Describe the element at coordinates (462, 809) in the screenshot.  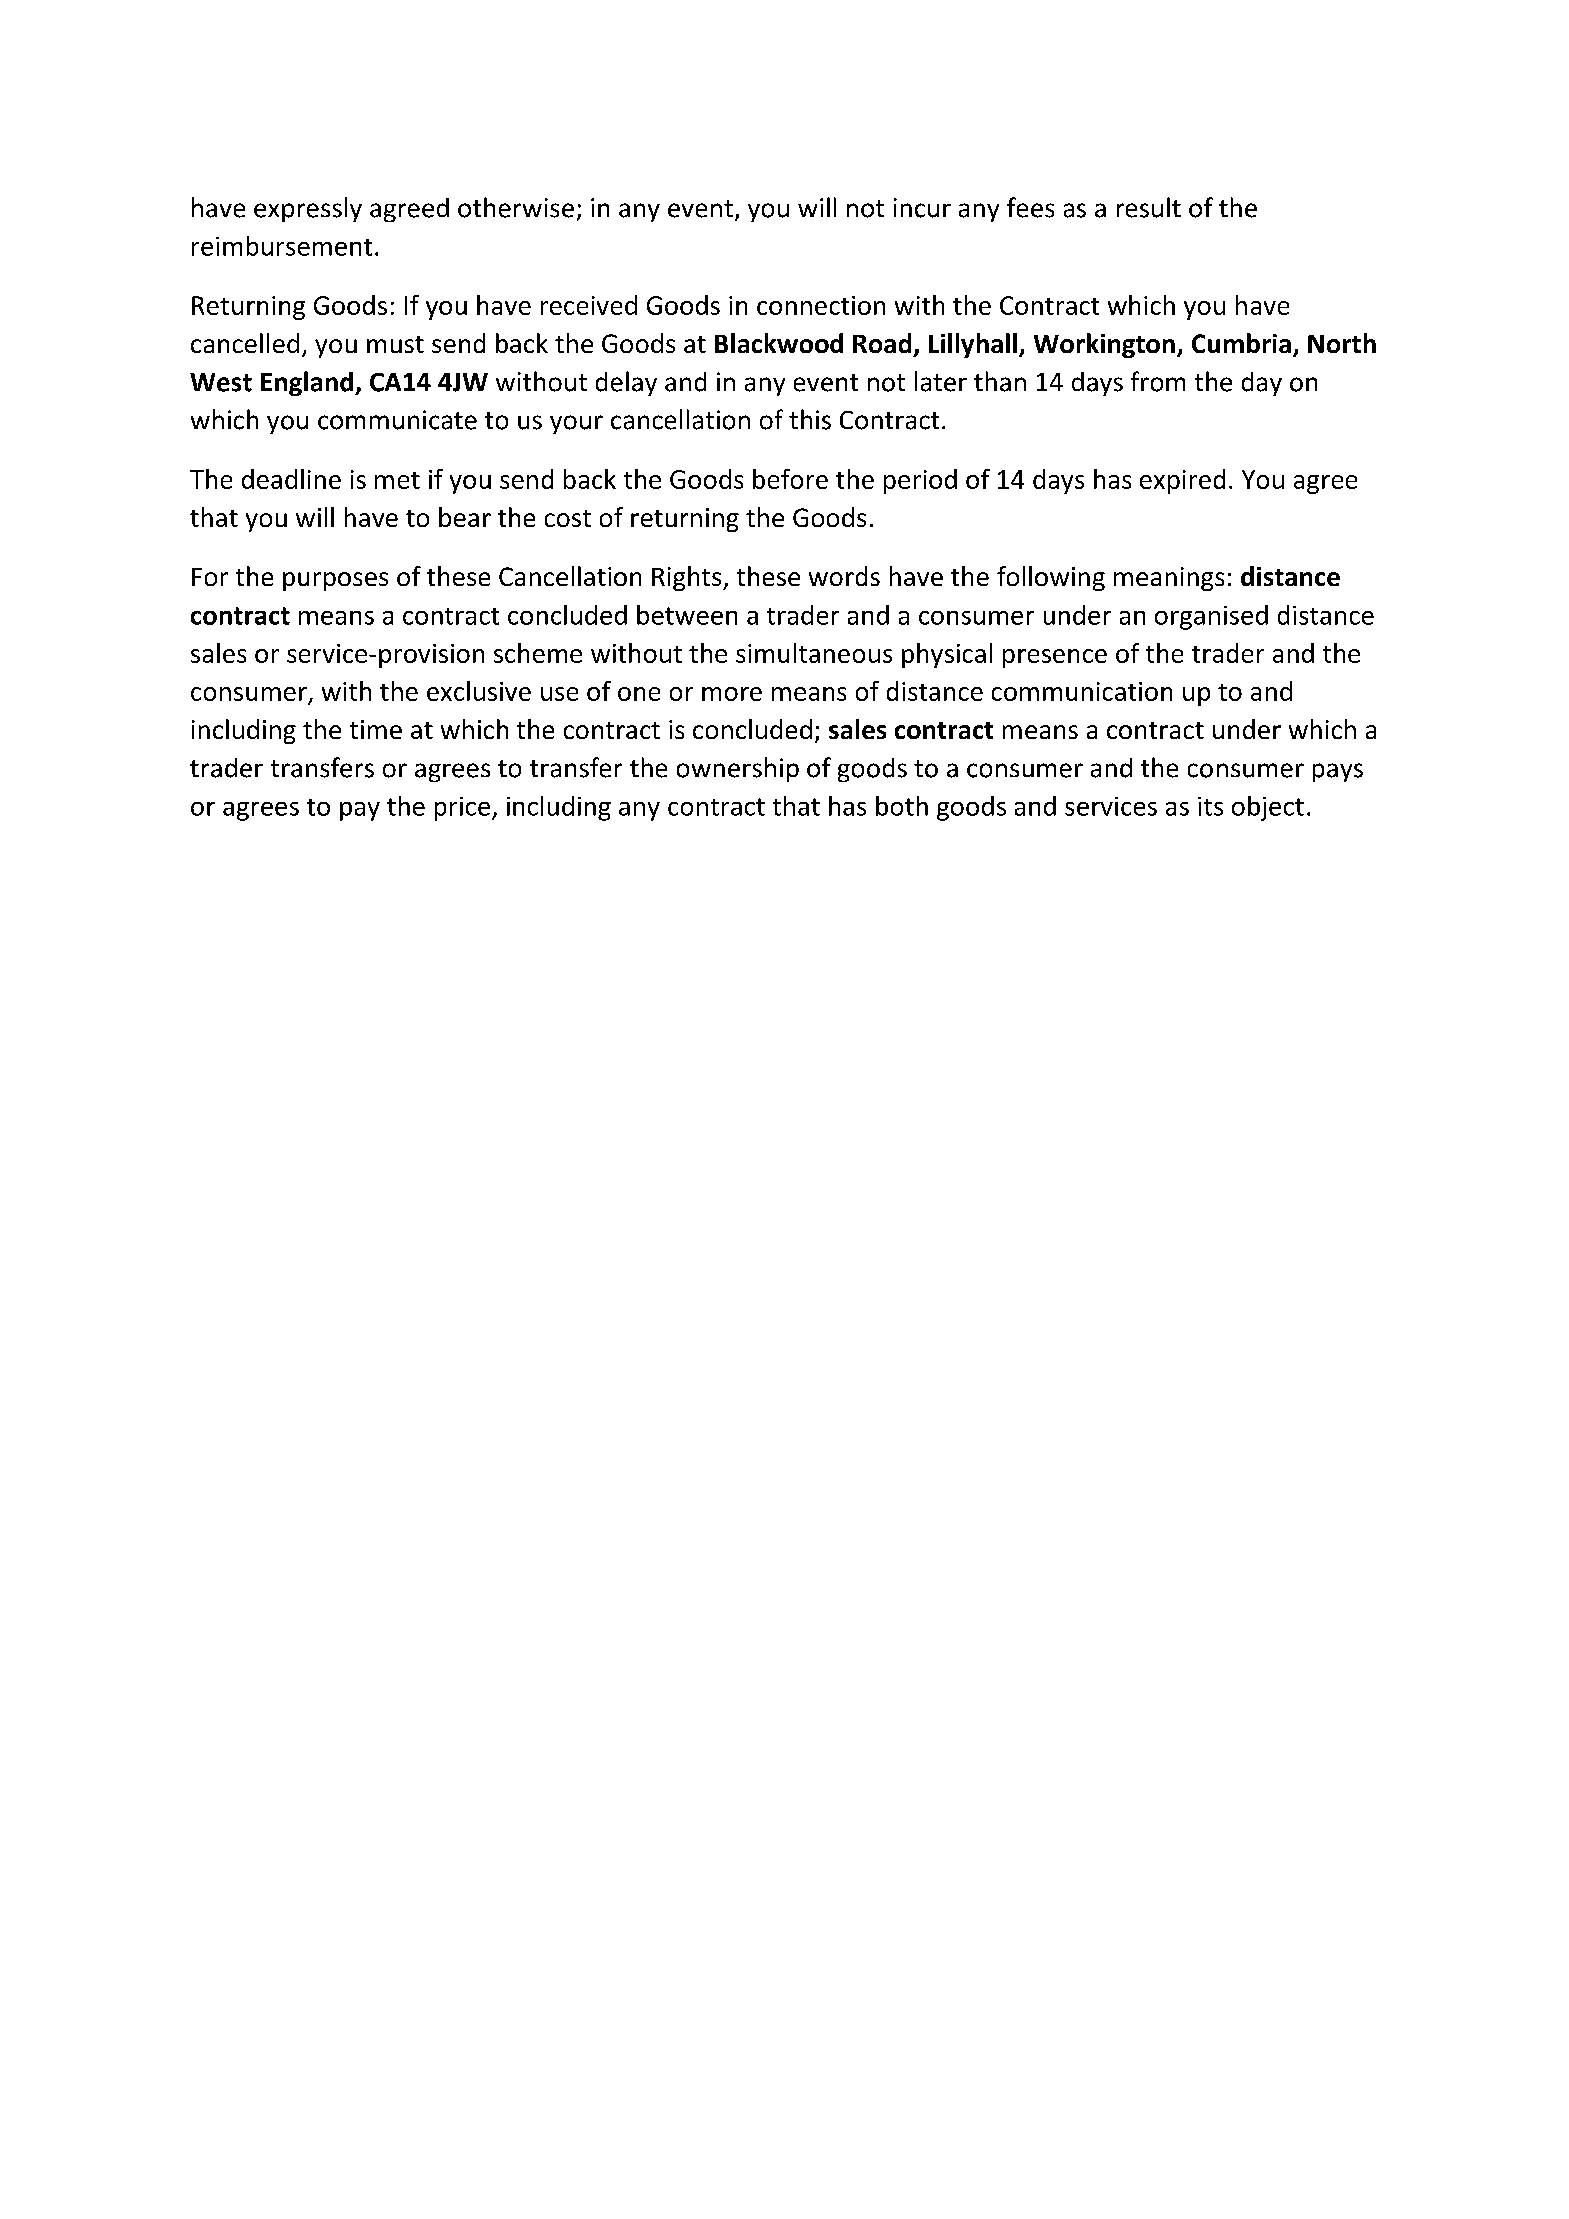
I see `price` at that location.
